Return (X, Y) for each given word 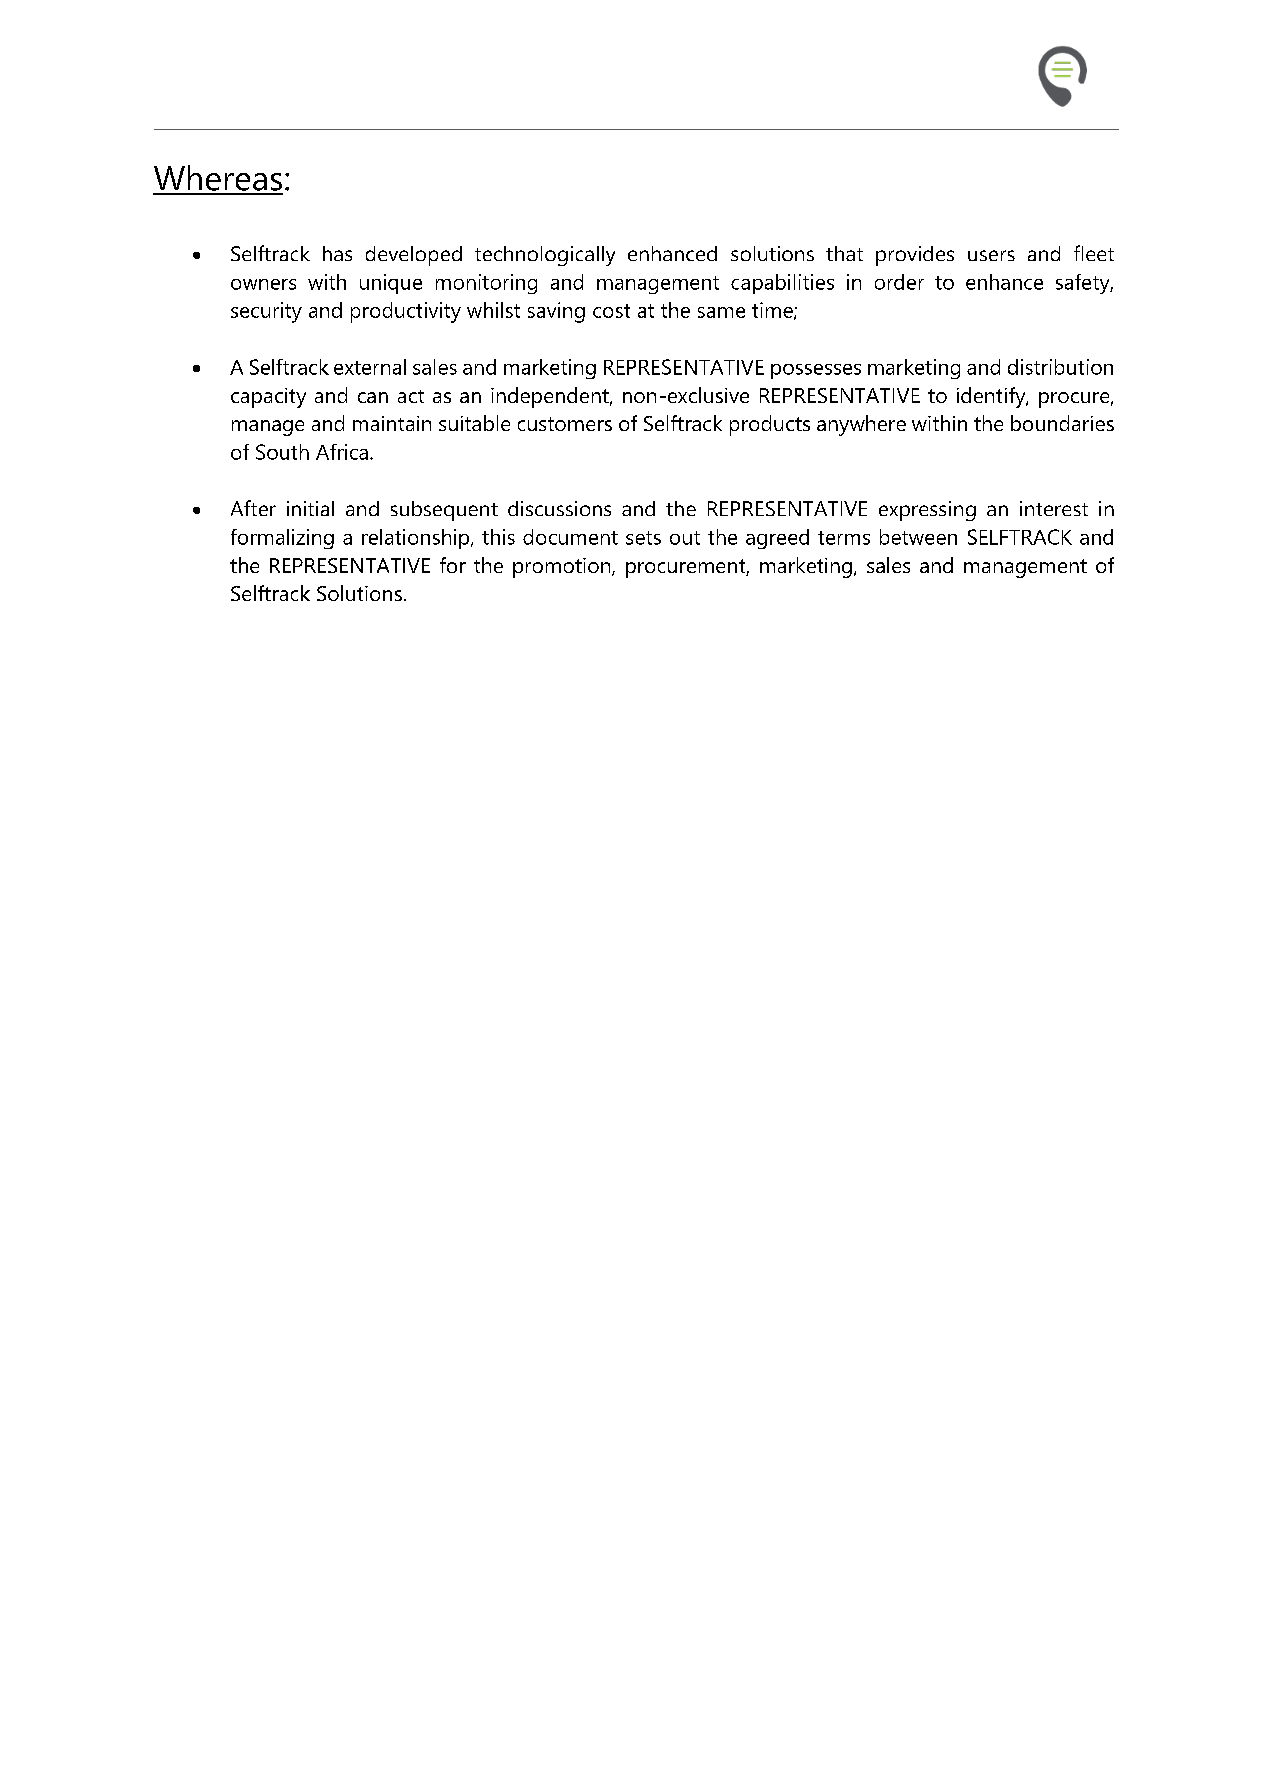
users (991, 255)
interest (1054, 508)
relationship (417, 539)
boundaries (1062, 423)
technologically (545, 256)
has (337, 253)
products (770, 425)
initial (310, 508)
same (721, 312)
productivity (406, 312)
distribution (1060, 367)
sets (643, 538)
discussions (559, 508)
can (373, 397)
